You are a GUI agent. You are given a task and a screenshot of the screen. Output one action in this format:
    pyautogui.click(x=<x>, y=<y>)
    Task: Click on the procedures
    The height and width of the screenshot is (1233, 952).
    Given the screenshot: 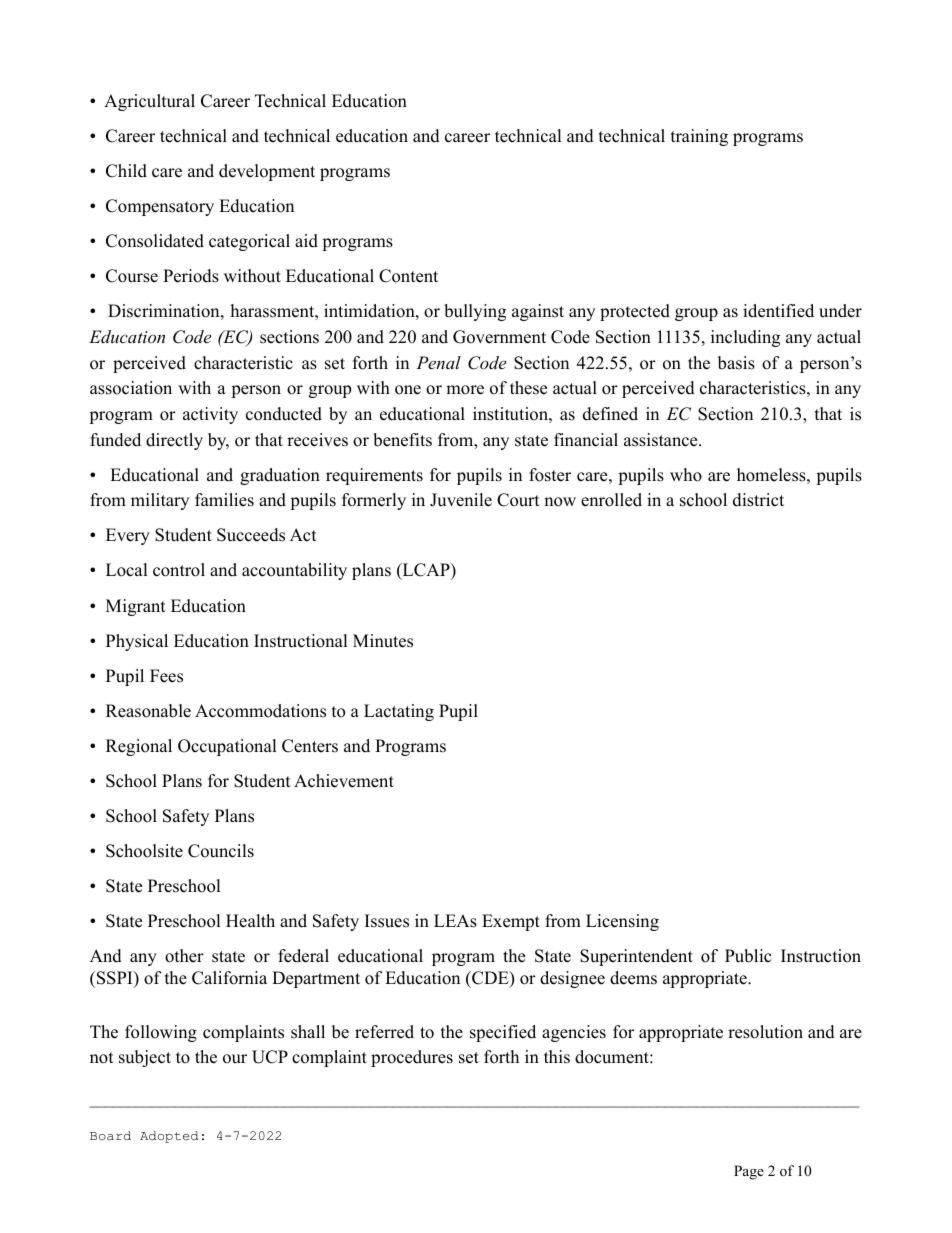 What is the action you would take?
    pyautogui.click(x=412, y=1058)
